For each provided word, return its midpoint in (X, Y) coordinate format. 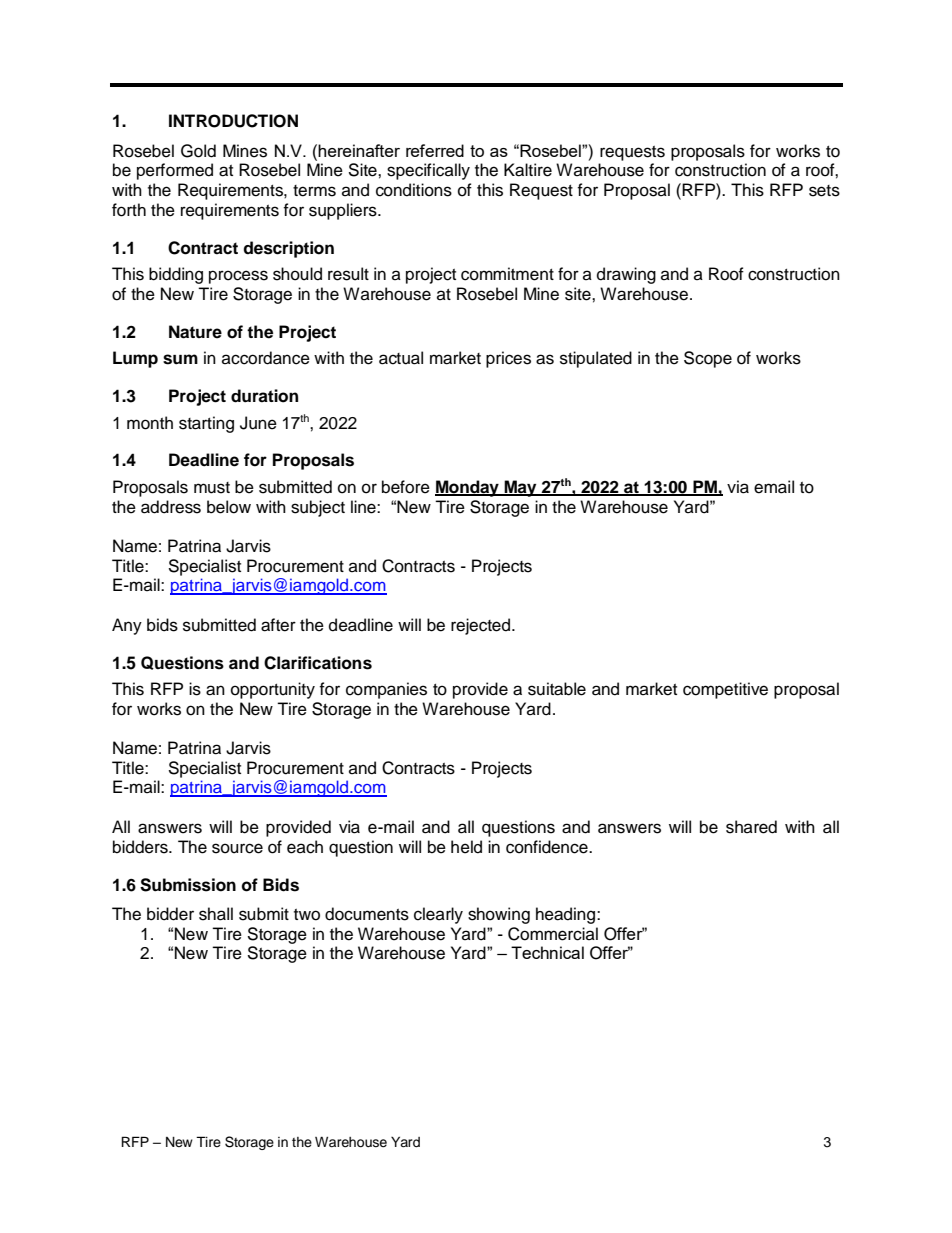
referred (435, 150)
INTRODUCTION (233, 121)
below (229, 507)
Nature (195, 332)
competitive (725, 690)
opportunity (273, 690)
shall (216, 914)
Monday (468, 488)
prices (508, 359)
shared (751, 827)
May (520, 488)
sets (824, 191)
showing (499, 915)
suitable (557, 689)
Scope (708, 359)
